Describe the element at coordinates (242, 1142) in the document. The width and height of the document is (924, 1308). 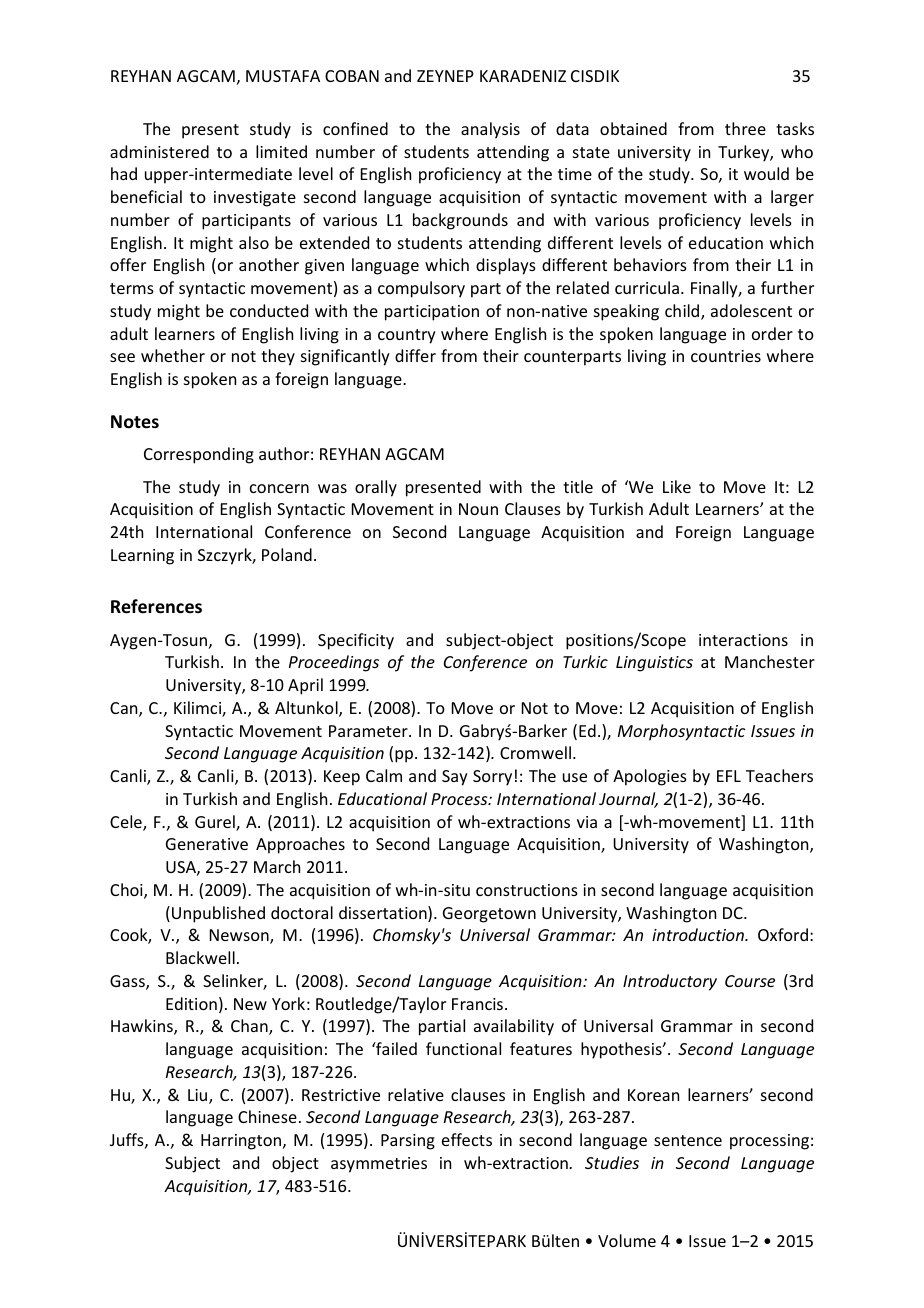
I see `Harrington` at that location.
